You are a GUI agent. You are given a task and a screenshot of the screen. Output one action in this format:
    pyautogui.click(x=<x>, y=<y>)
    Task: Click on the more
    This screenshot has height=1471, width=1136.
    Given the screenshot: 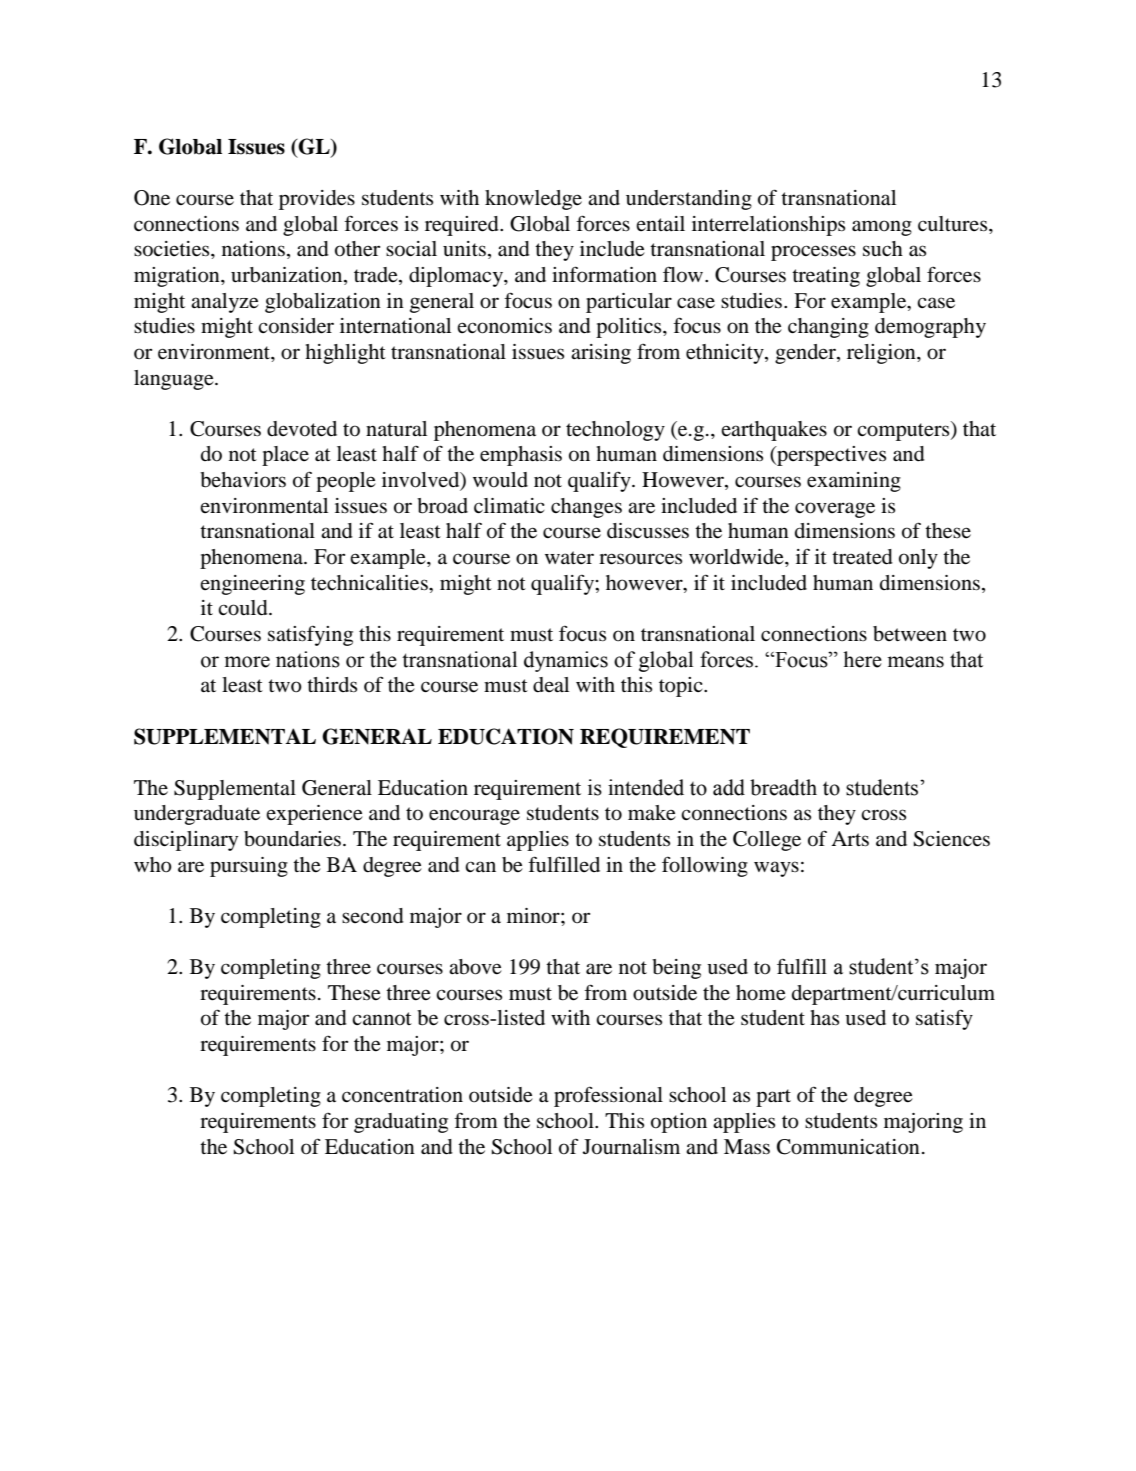 What is the action you would take?
    pyautogui.click(x=247, y=662)
